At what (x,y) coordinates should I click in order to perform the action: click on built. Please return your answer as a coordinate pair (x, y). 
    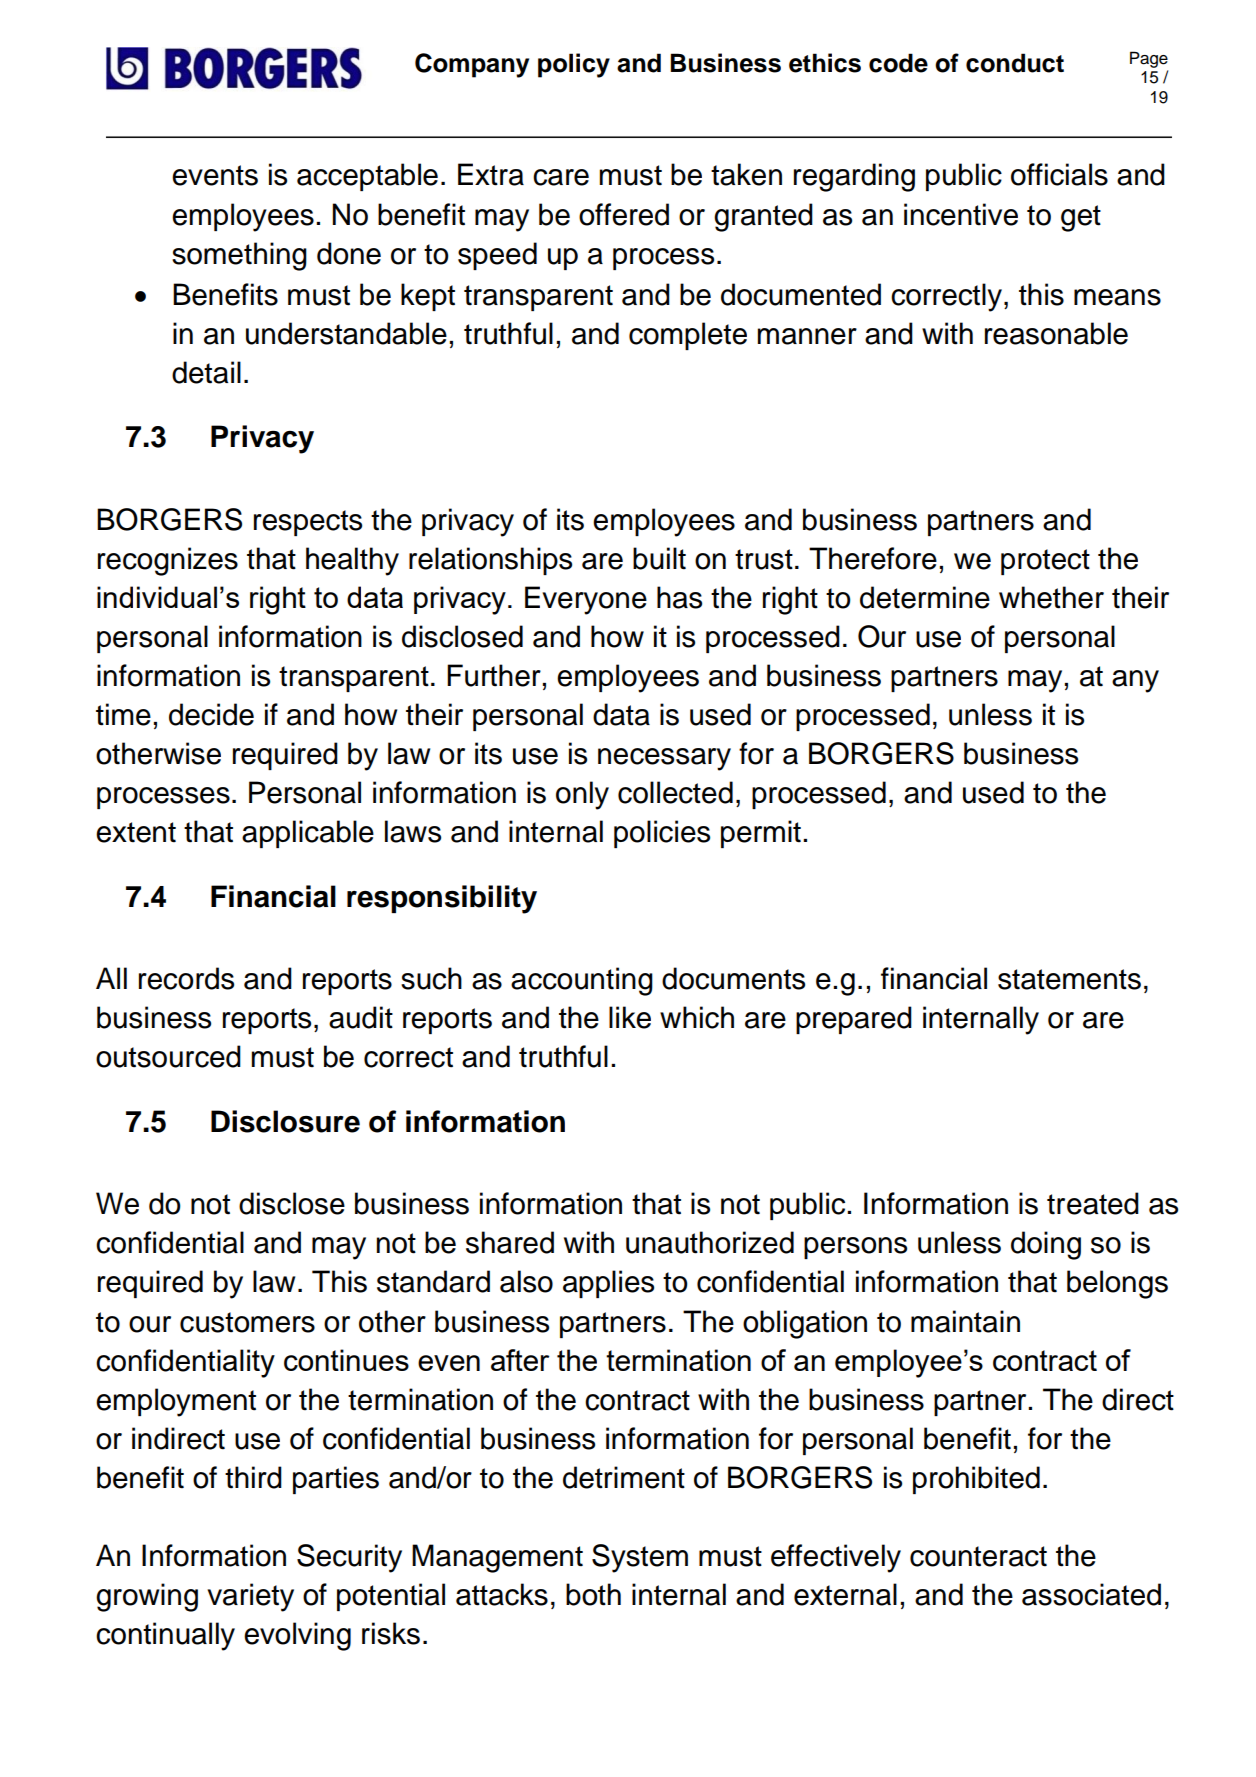
    Looking at the image, I should click on (659, 558).
